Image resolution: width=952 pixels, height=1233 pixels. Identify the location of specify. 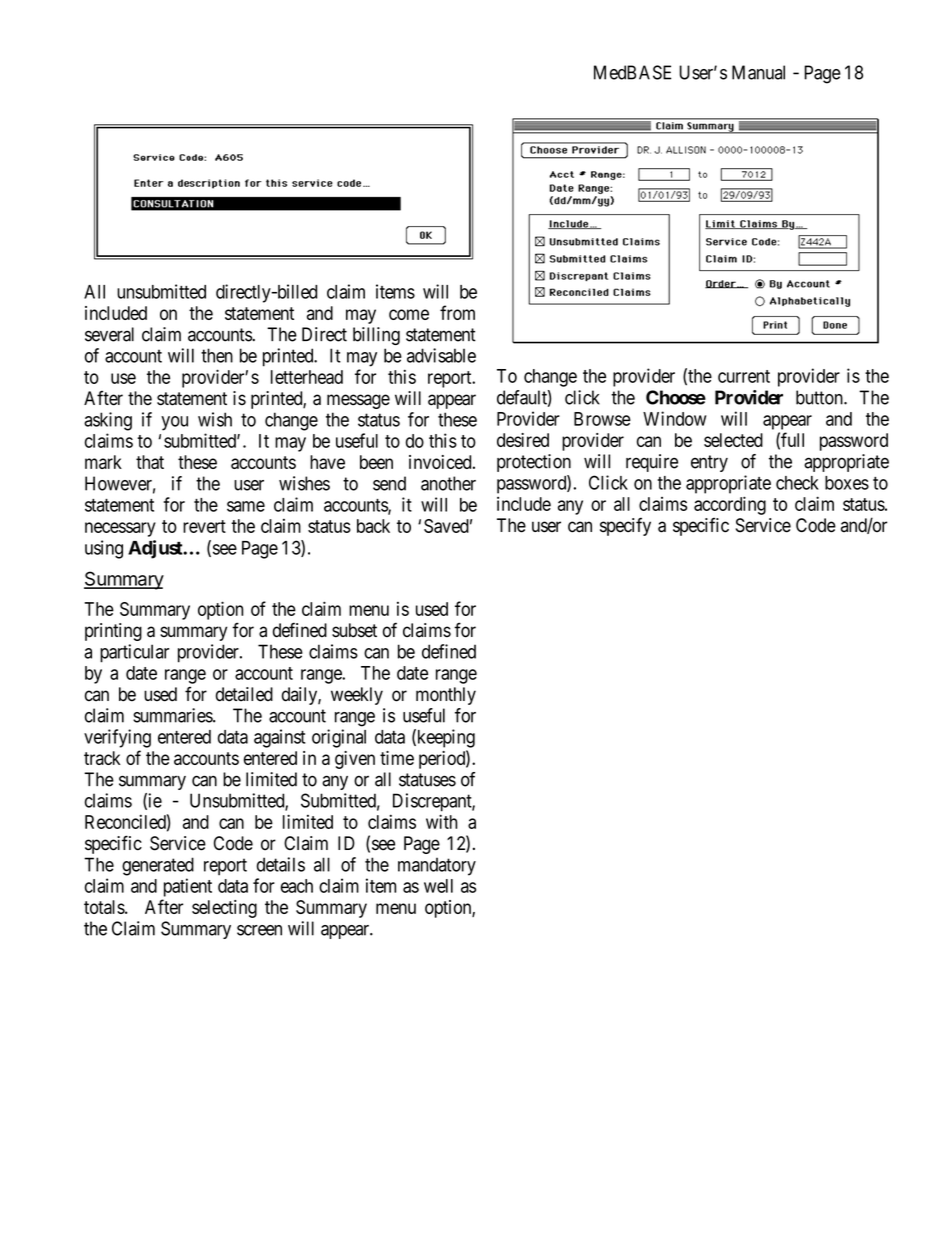
(625, 526).
